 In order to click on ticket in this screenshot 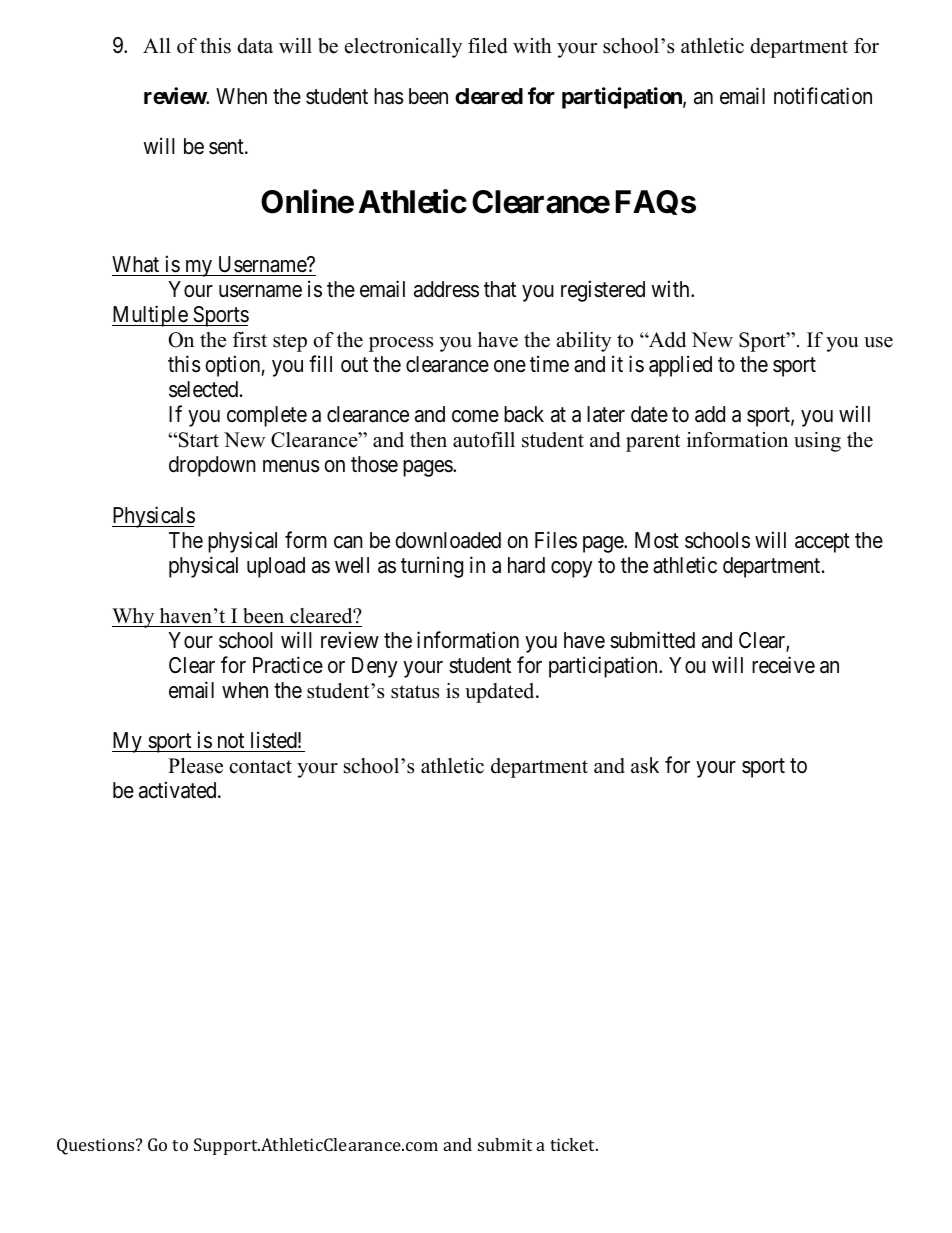, I will do `click(574, 1144)`.
